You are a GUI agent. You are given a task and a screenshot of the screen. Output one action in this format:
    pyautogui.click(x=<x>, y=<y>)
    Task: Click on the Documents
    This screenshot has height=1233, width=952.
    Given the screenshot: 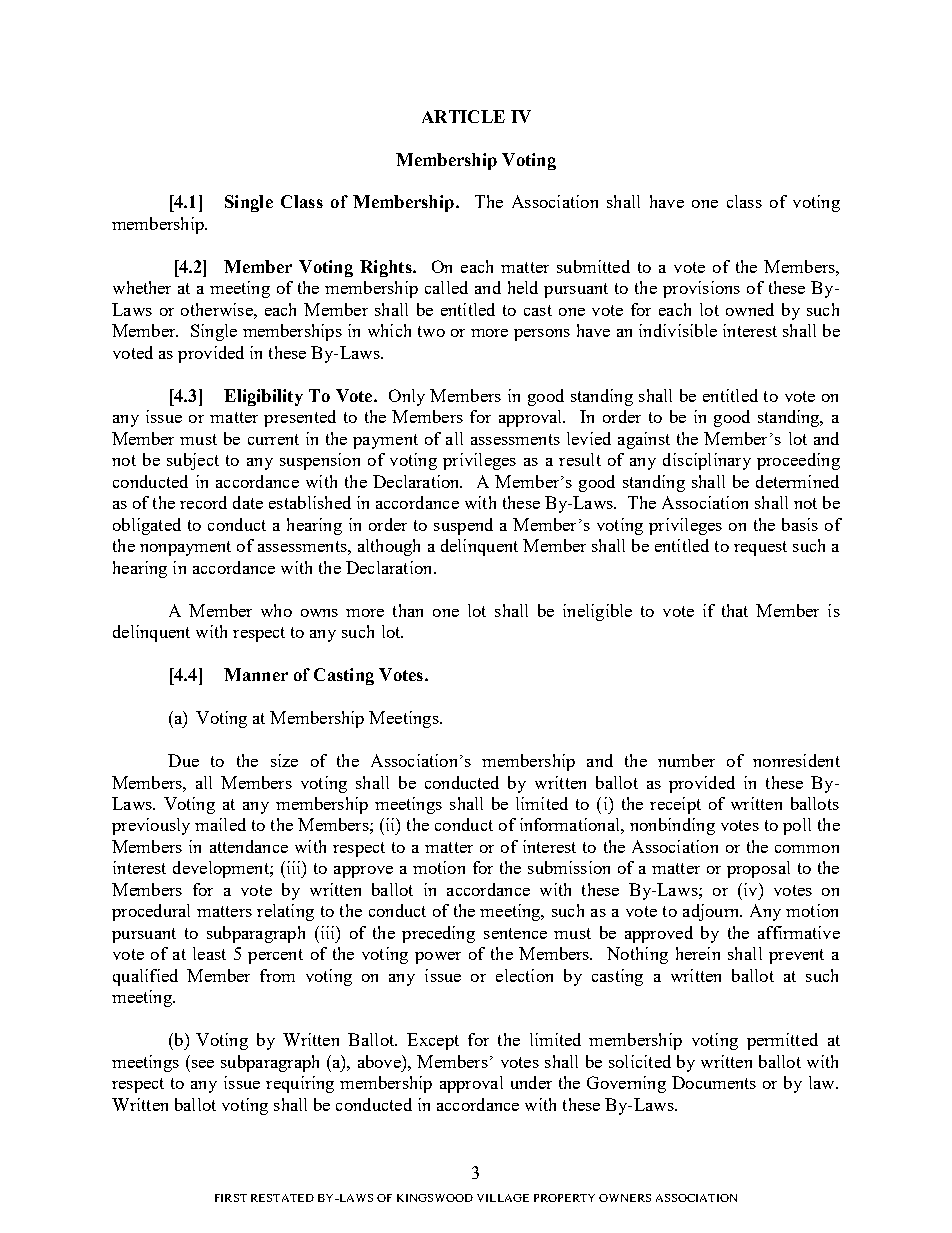 What is the action you would take?
    pyautogui.click(x=714, y=1082)
